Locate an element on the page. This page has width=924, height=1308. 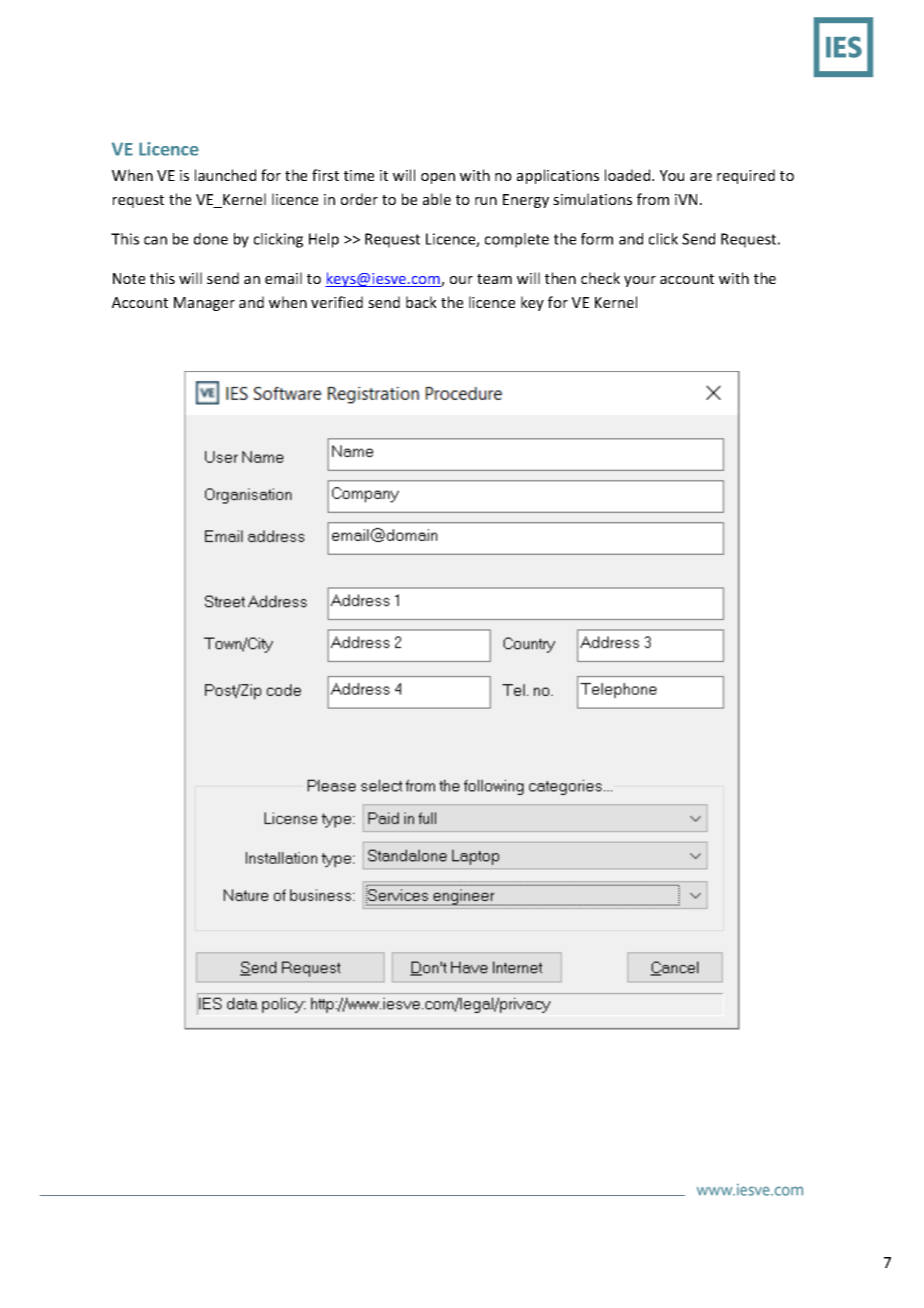
form is located at coordinates (597, 239).
